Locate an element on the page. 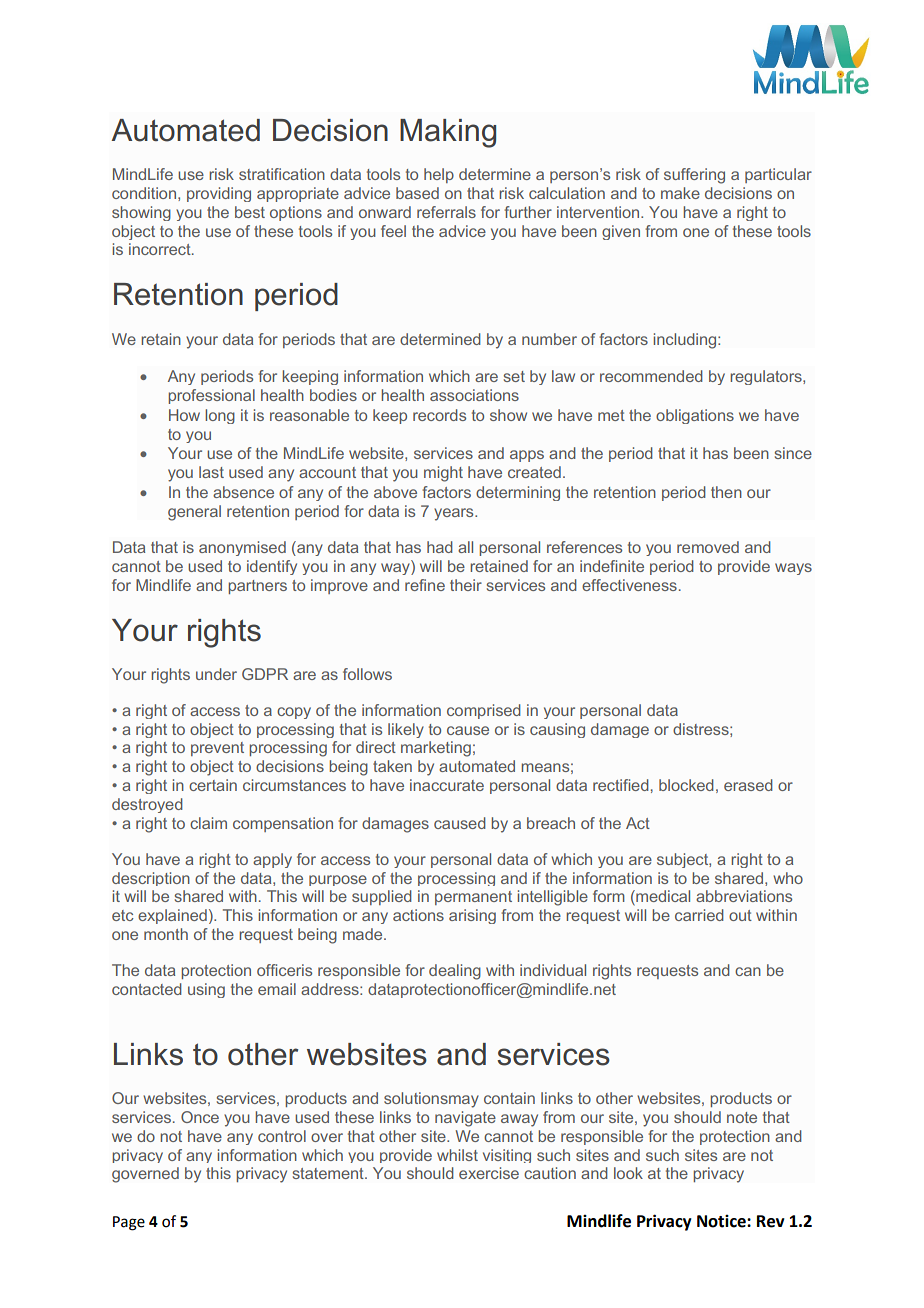 Image resolution: width=924 pixels, height=1308 pixels. arising is located at coordinates (472, 916).
